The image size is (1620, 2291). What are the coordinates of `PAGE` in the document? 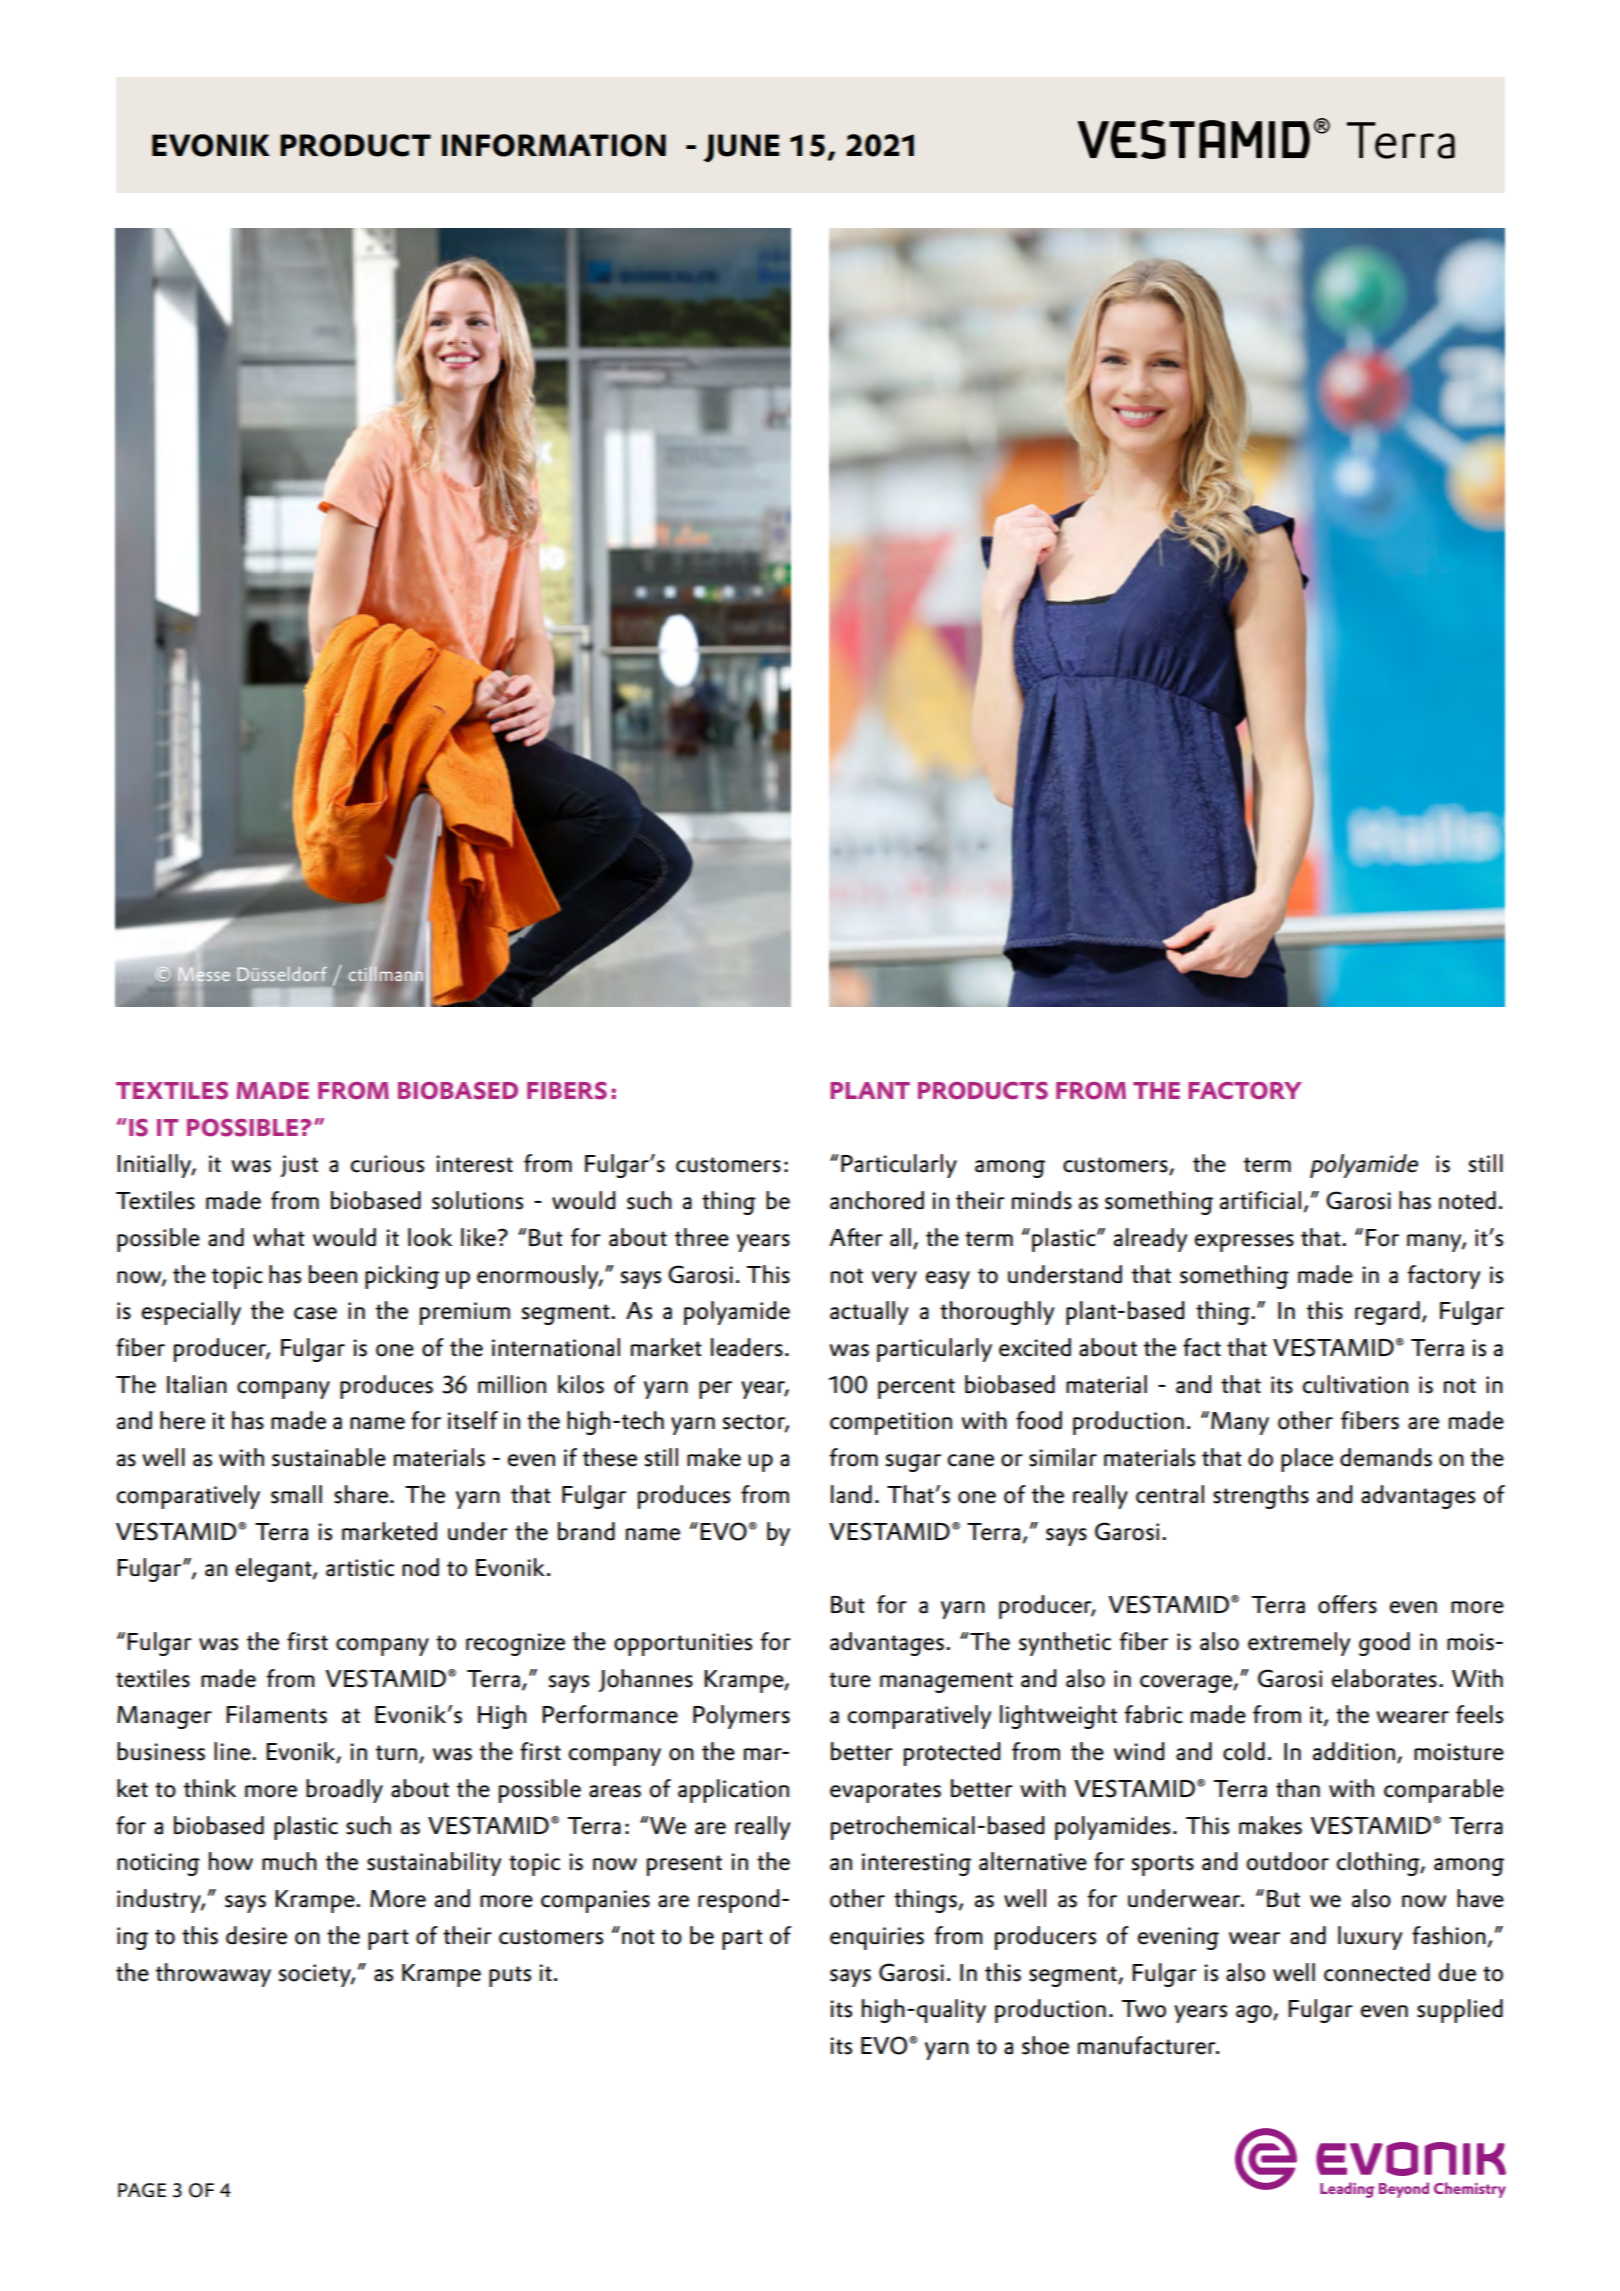 It's located at (142, 2190).
